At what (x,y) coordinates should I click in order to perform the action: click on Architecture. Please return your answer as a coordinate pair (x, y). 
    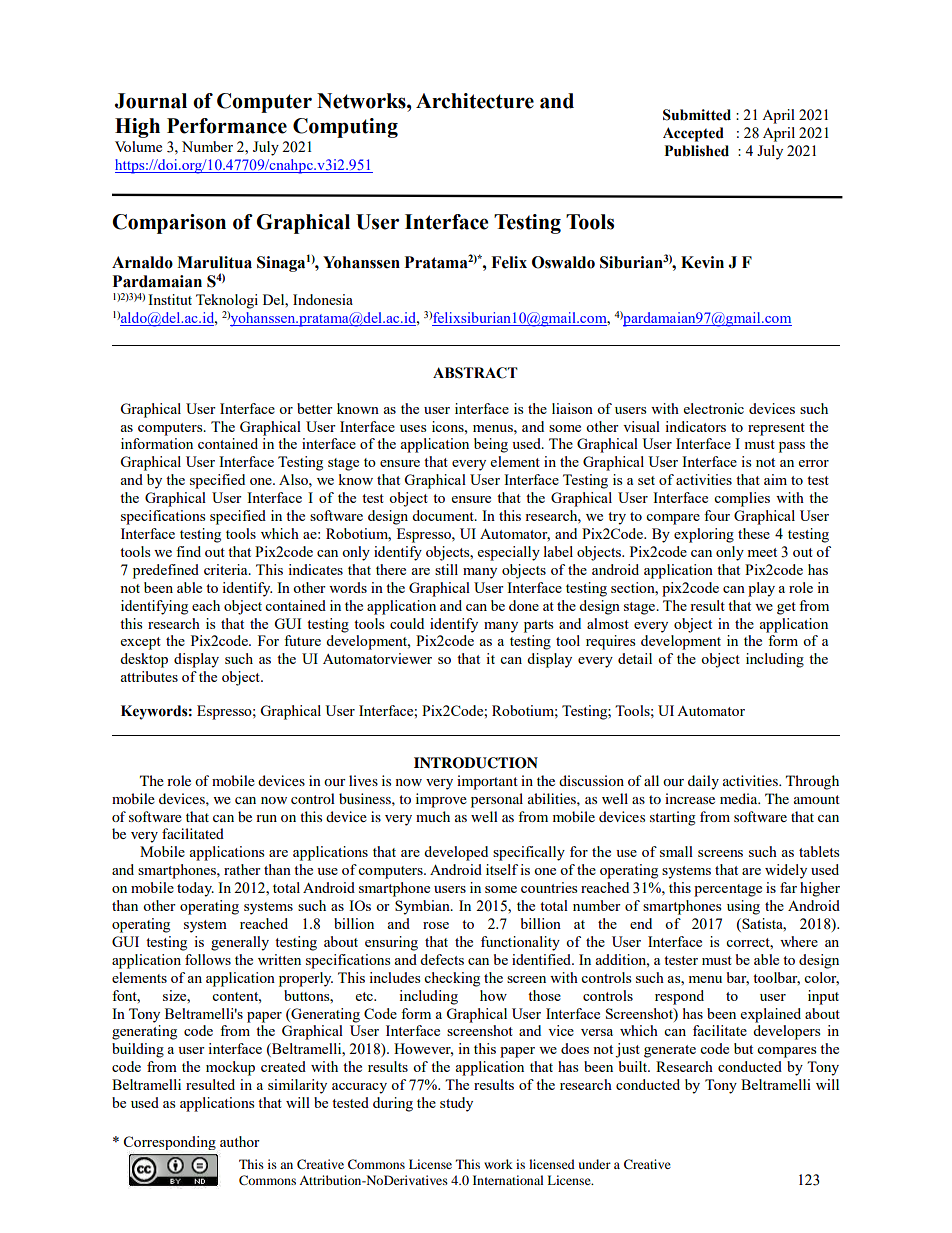
    Looking at the image, I should click on (475, 101).
